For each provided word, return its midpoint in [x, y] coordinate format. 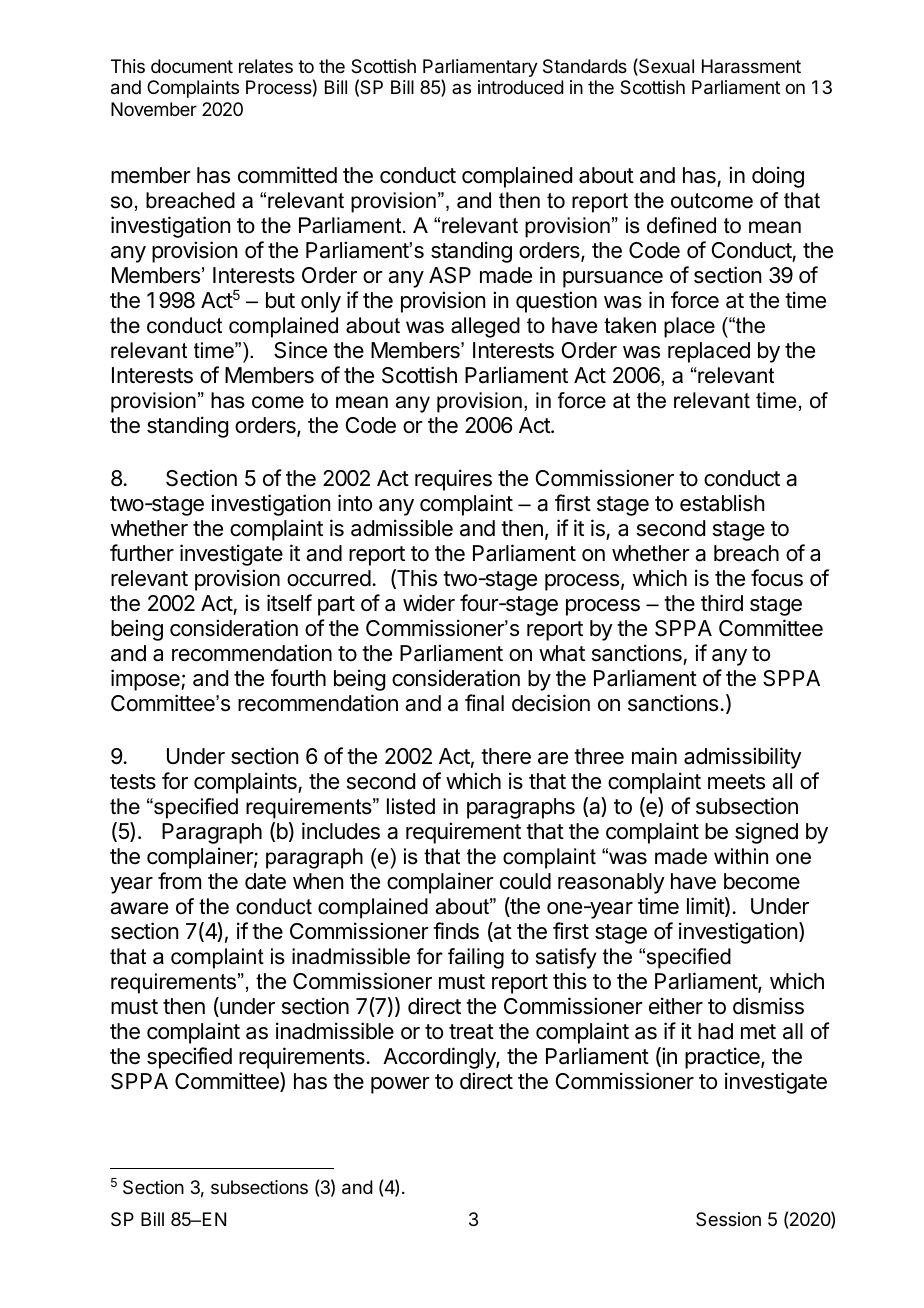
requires [453, 480]
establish [722, 503]
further [142, 553]
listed [411, 806]
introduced [521, 87]
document [192, 66]
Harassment [751, 66]
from [179, 880]
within [741, 856]
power [400, 1085]
